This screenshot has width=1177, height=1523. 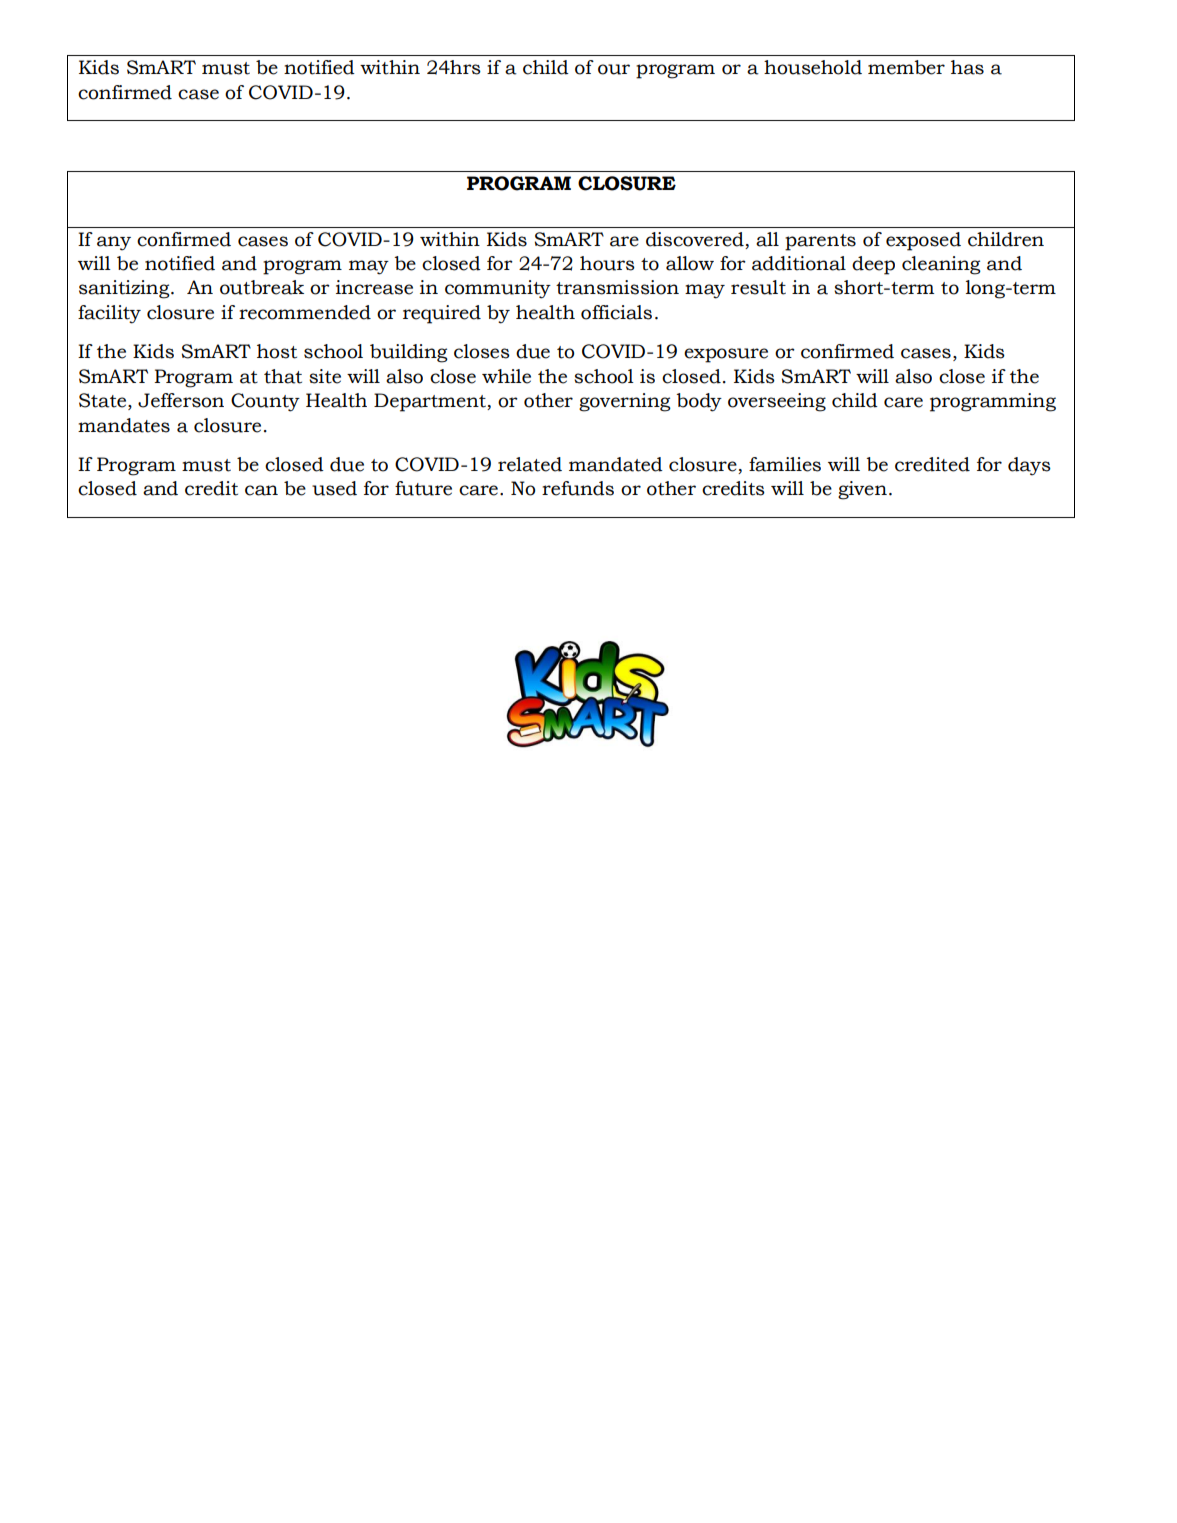 What do you see at coordinates (617, 287) in the screenshot?
I see `transmission` at bounding box center [617, 287].
